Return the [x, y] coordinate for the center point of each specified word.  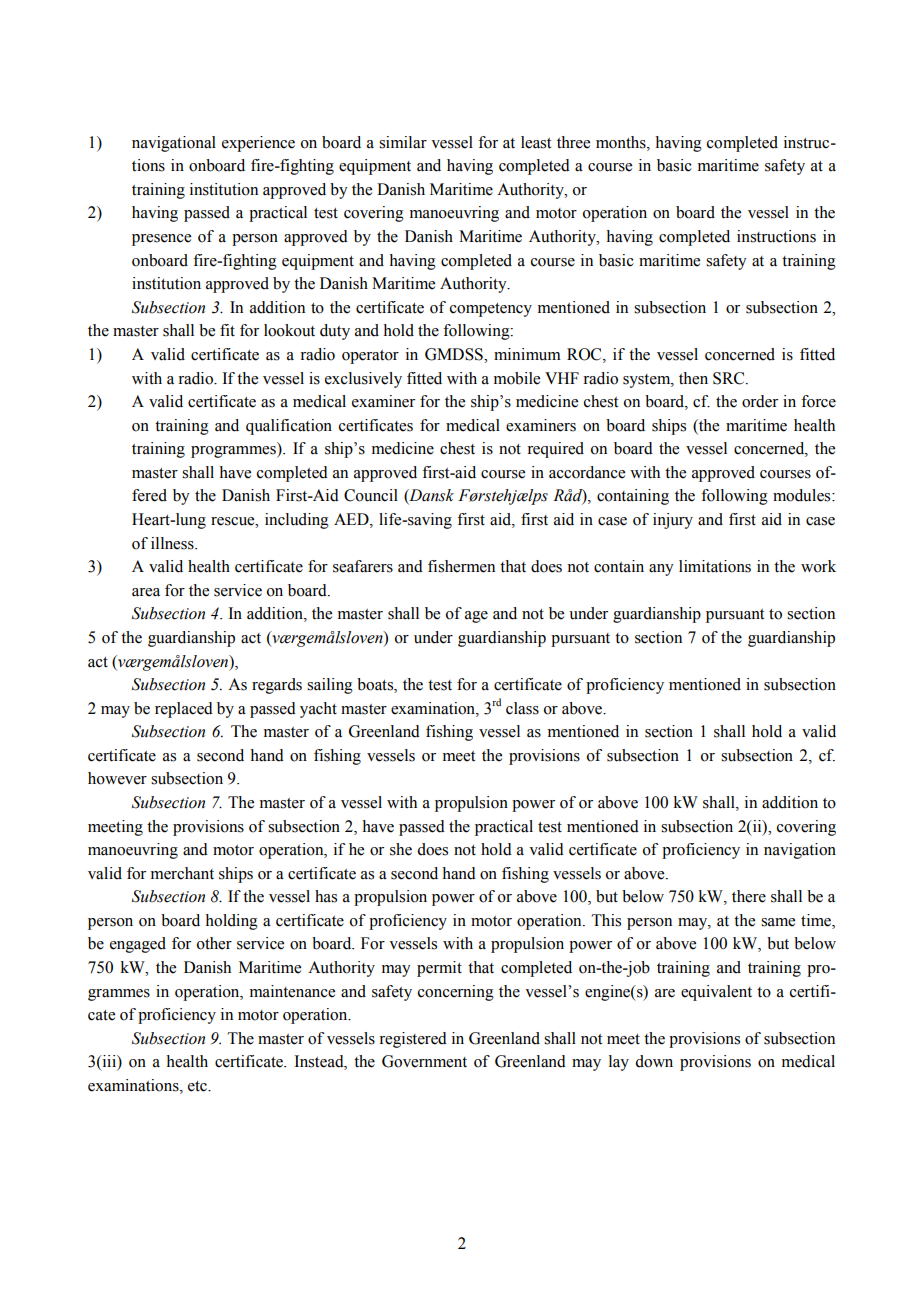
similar [403, 142]
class [522, 708]
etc [198, 1086]
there [749, 896]
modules [803, 495]
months [622, 142]
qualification [289, 427]
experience [258, 144]
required [555, 450]
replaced [184, 710]
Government [424, 1061]
